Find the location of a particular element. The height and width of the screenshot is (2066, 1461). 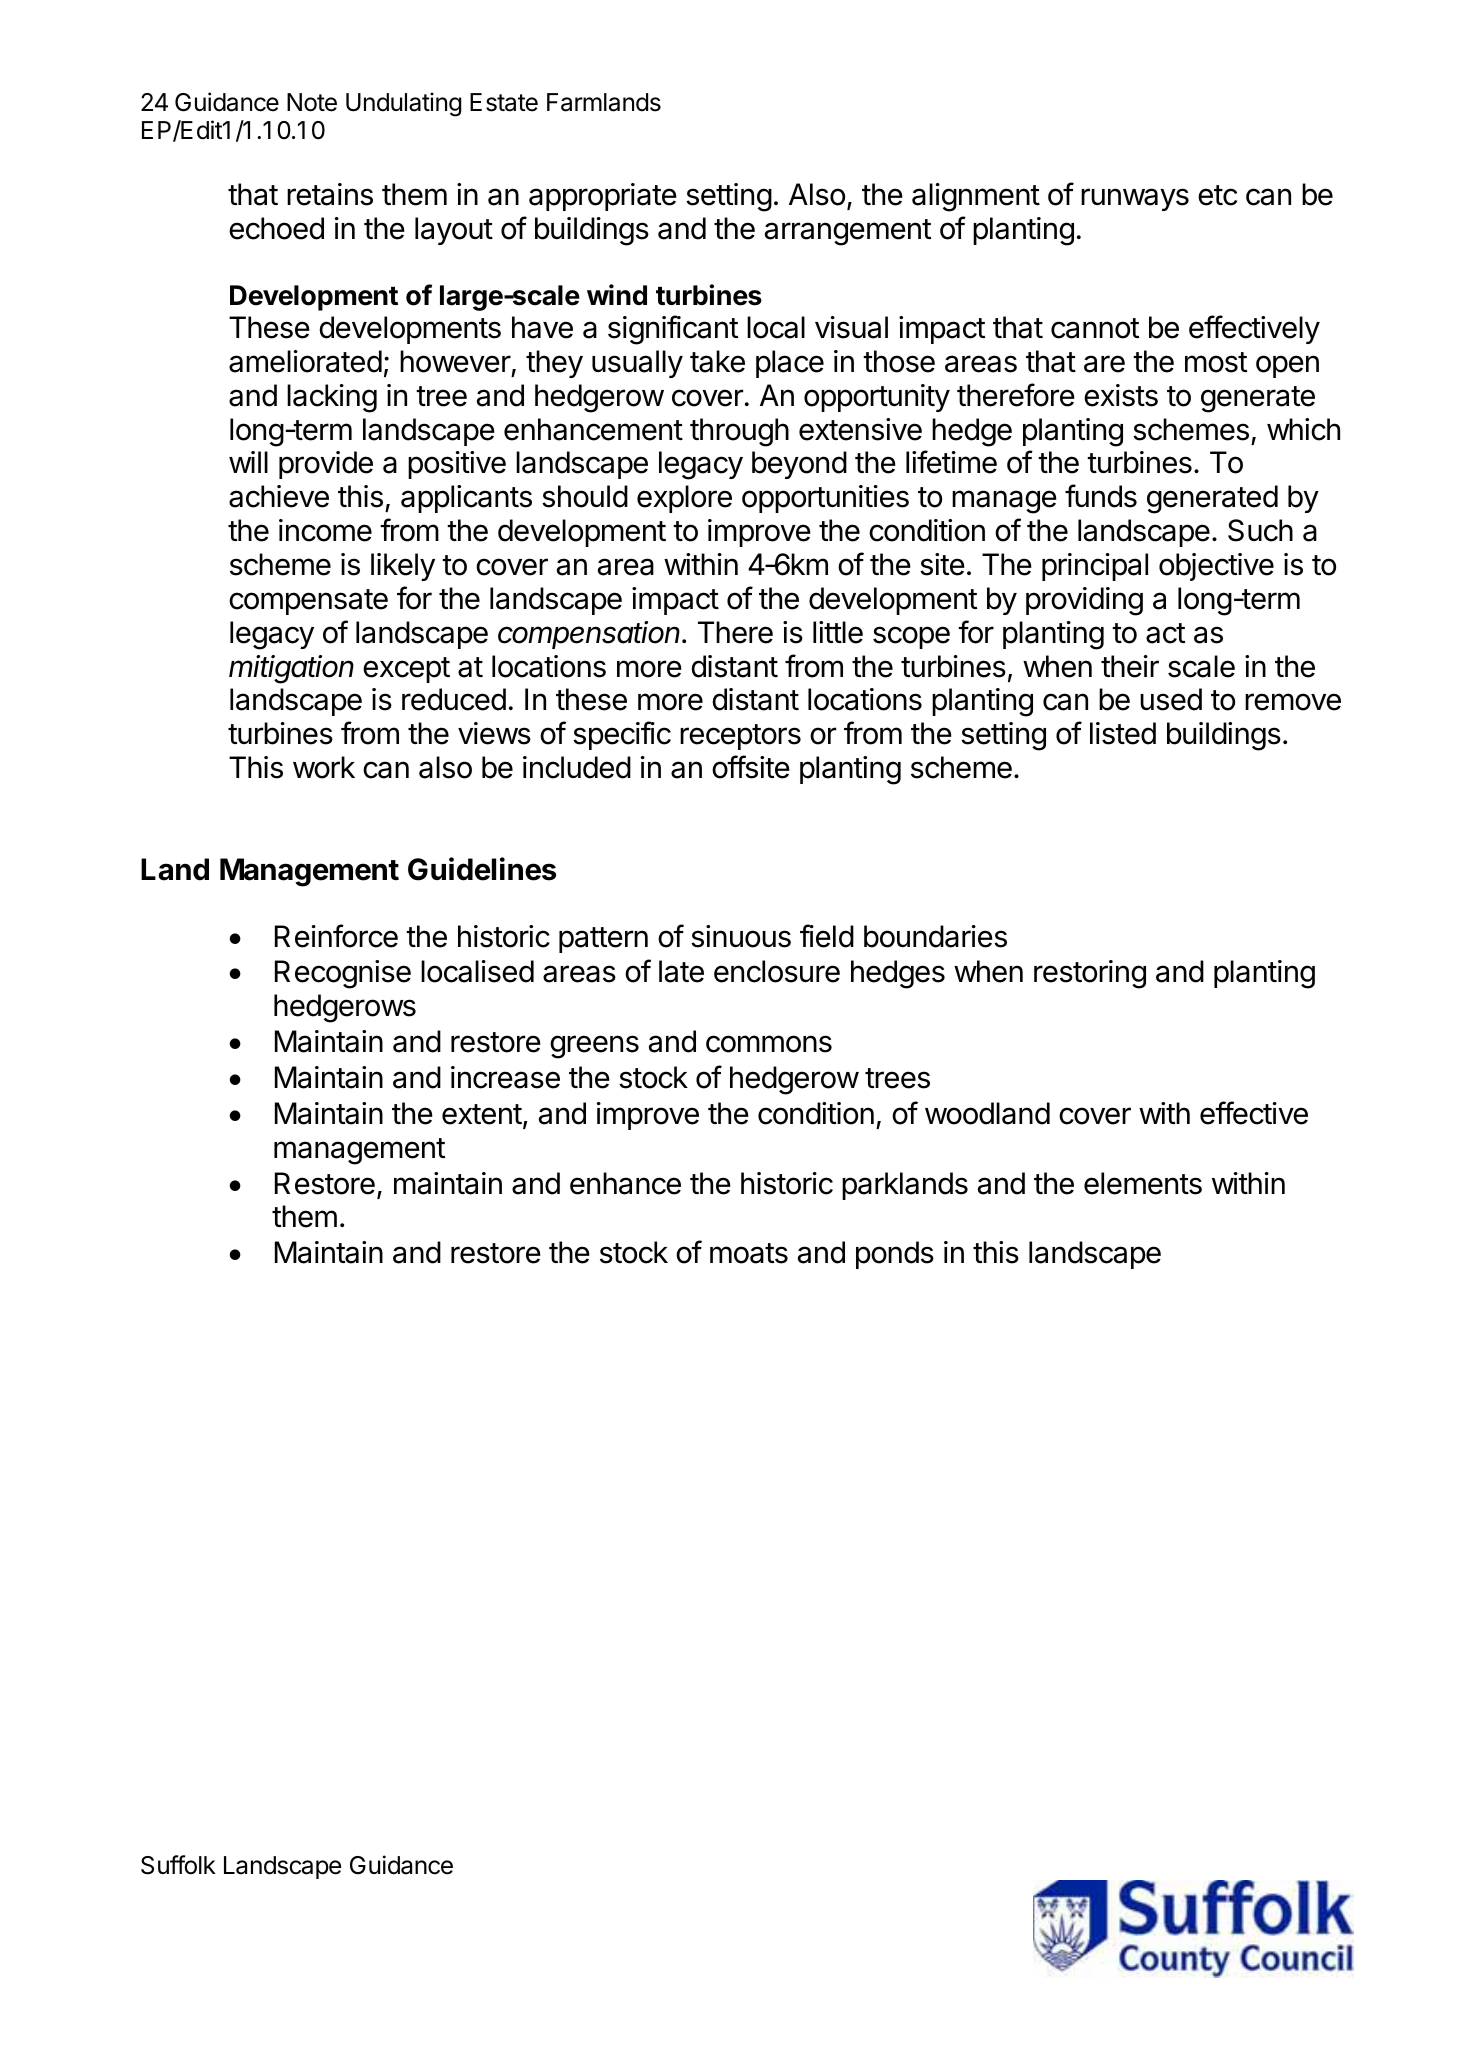

Suffolk is located at coordinates (178, 1865).
